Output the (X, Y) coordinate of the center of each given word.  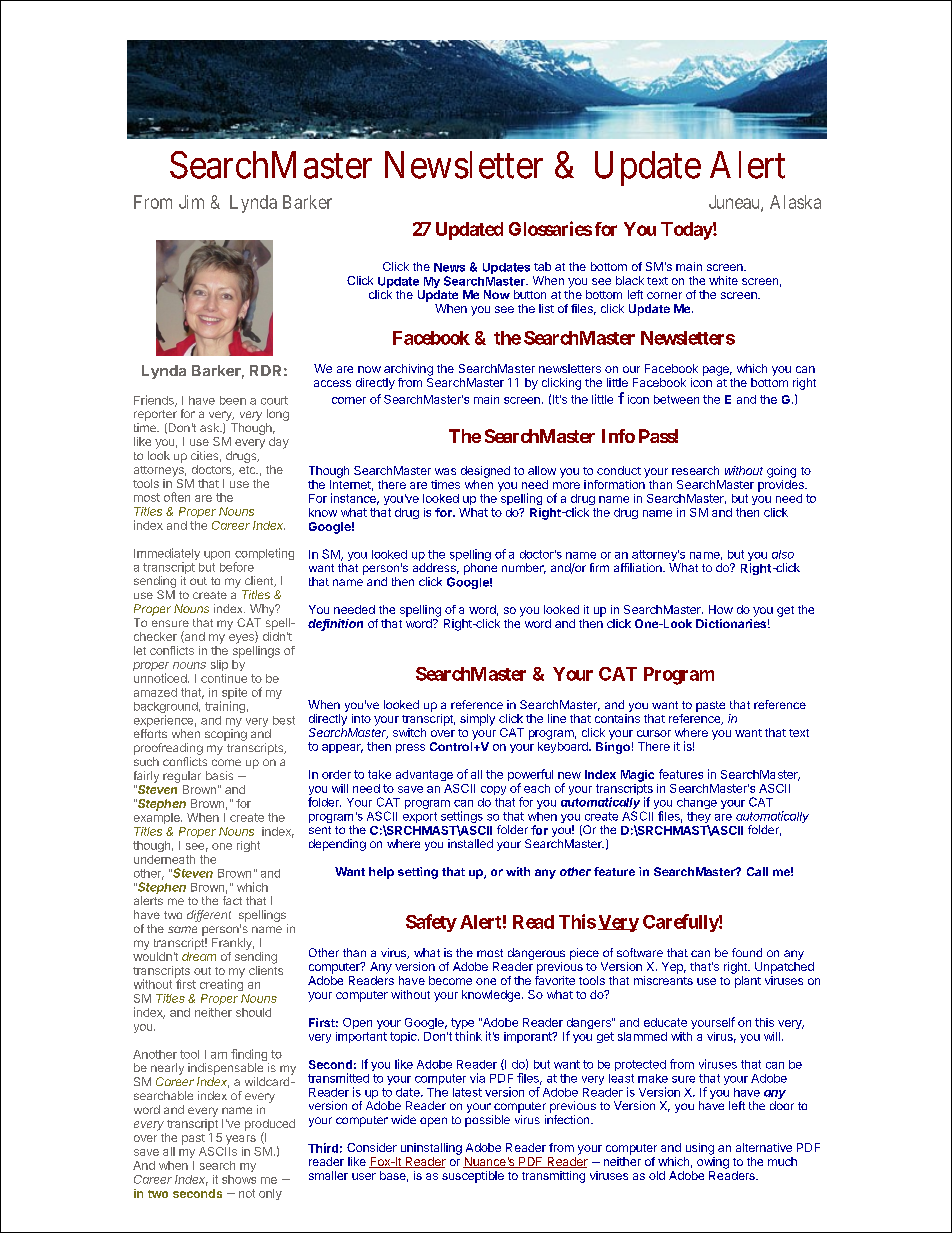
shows (239, 1179)
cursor (654, 733)
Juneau (735, 203)
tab (542, 266)
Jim (191, 202)
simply (477, 720)
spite (233, 695)
